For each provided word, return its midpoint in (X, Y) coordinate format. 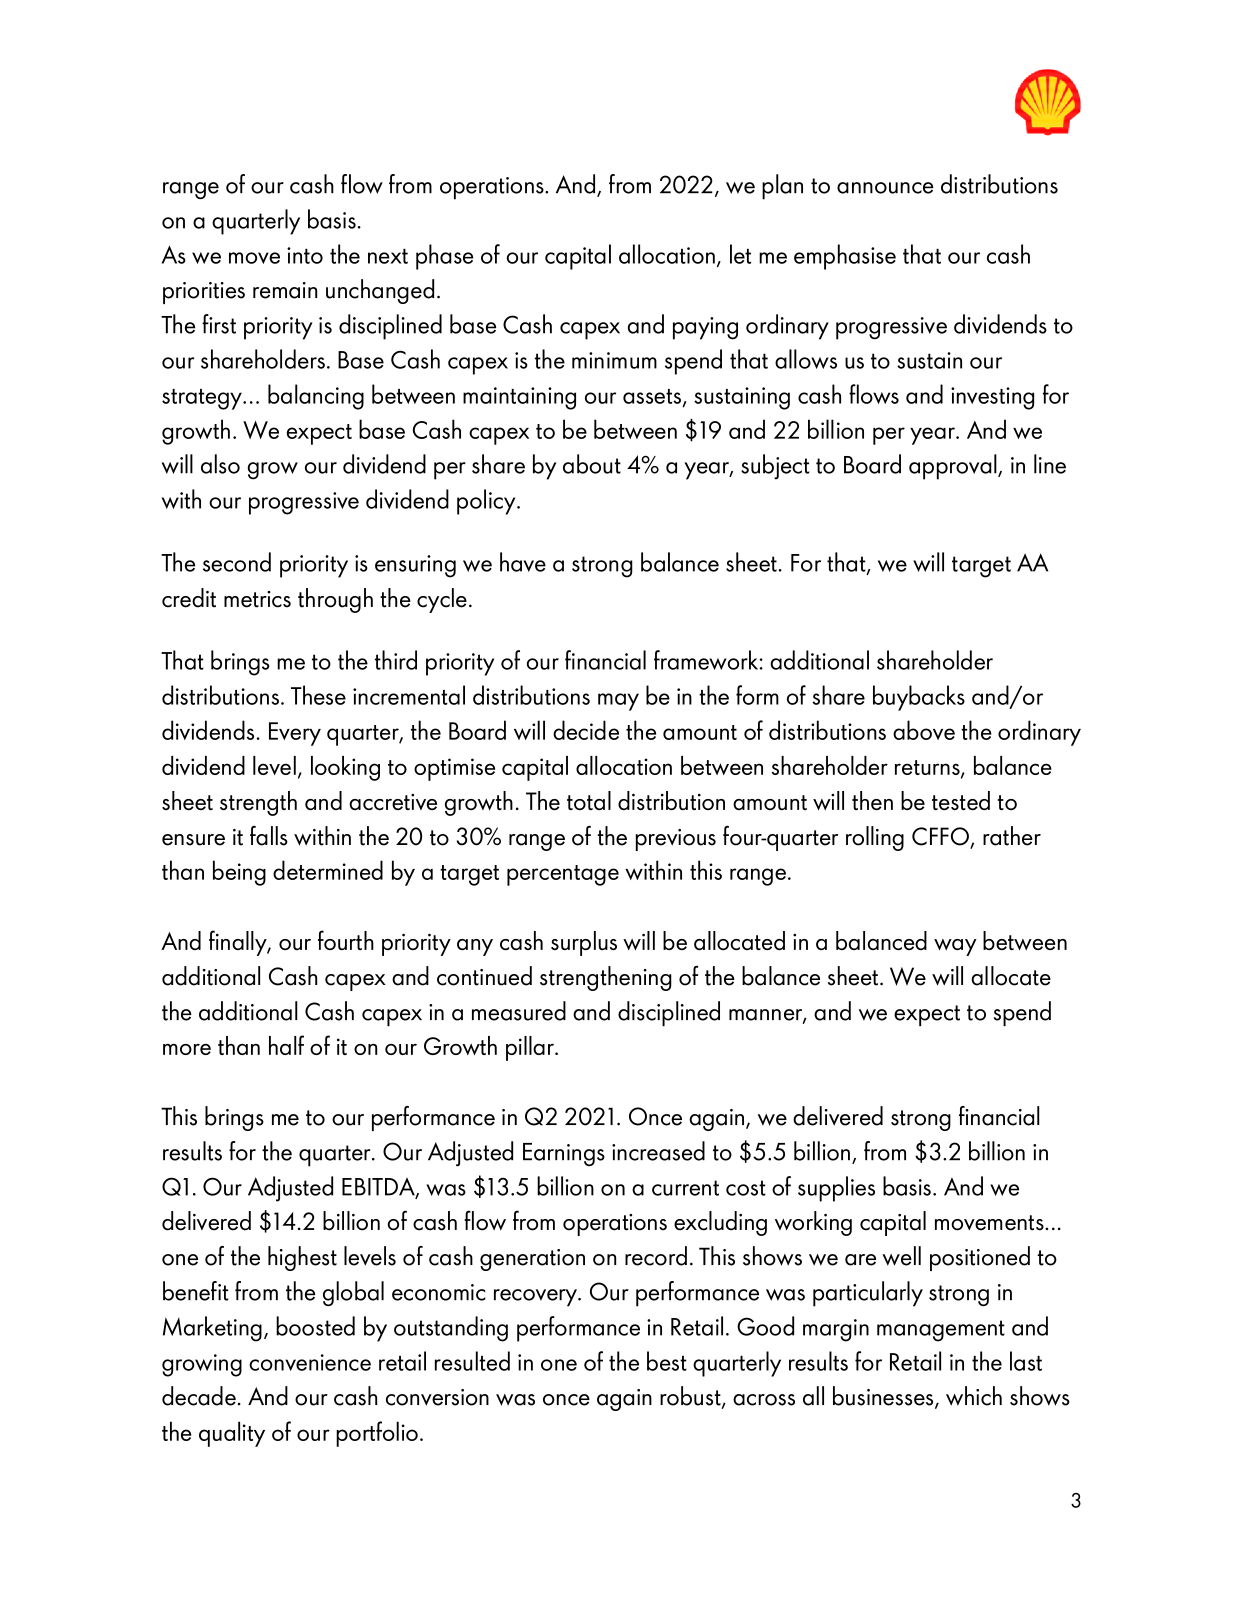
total (589, 800)
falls (269, 836)
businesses (884, 1397)
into (305, 255)
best (667, 1361)
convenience (310, 1362)
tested (961, 800)
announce (885, 188)
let (740, 254)
